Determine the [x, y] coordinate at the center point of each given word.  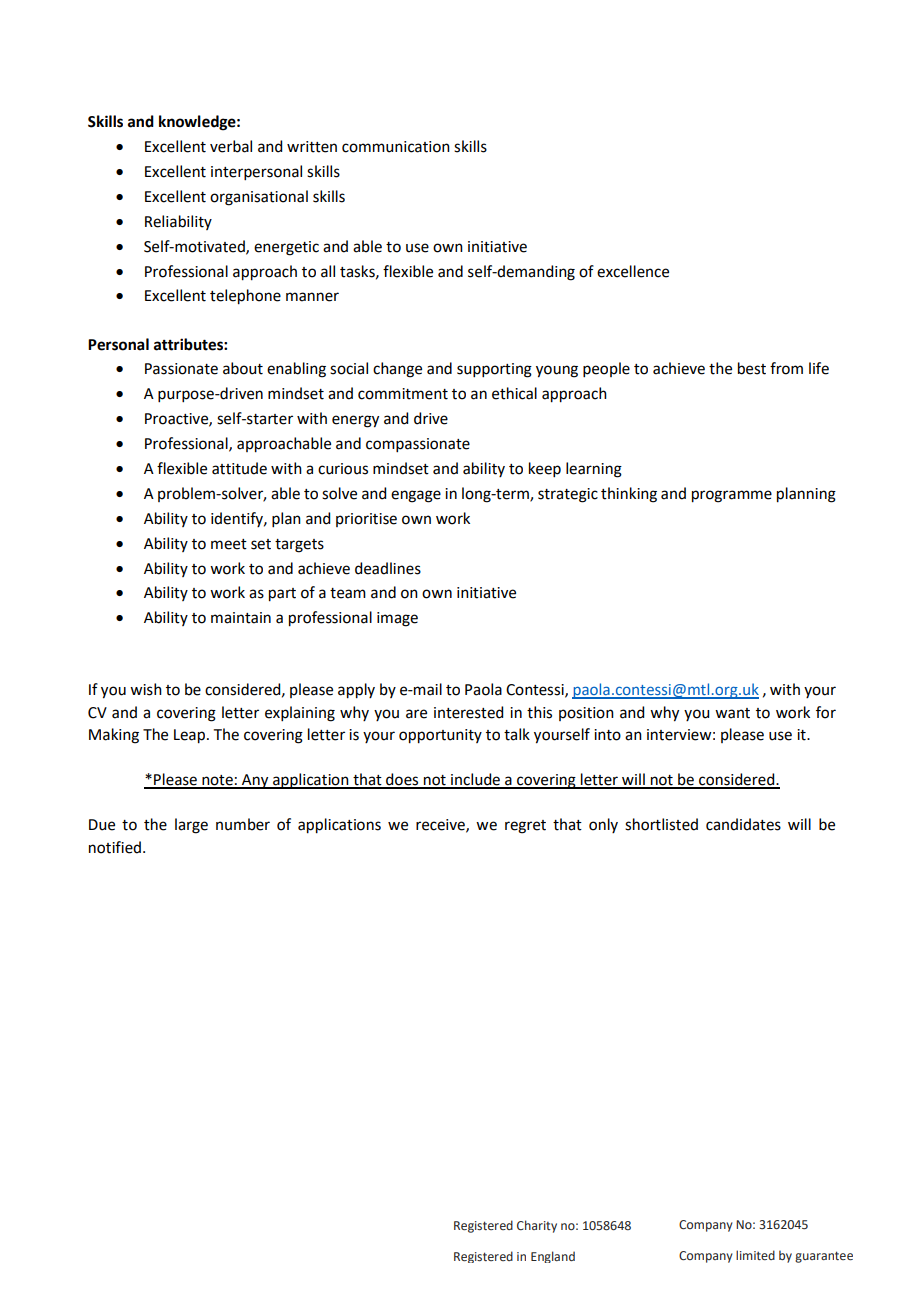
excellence [633, 271]
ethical [514, 393]
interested [468, 712]
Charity [537, 1226]
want [732, 713]
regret [525, 827]
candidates [743, 824]
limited [755, 1255]
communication [396, 147]
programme [732, 496]
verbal [231, 146]
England [553, 1257]
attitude [239, 468]
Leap [191, 736]
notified [116, 847]
